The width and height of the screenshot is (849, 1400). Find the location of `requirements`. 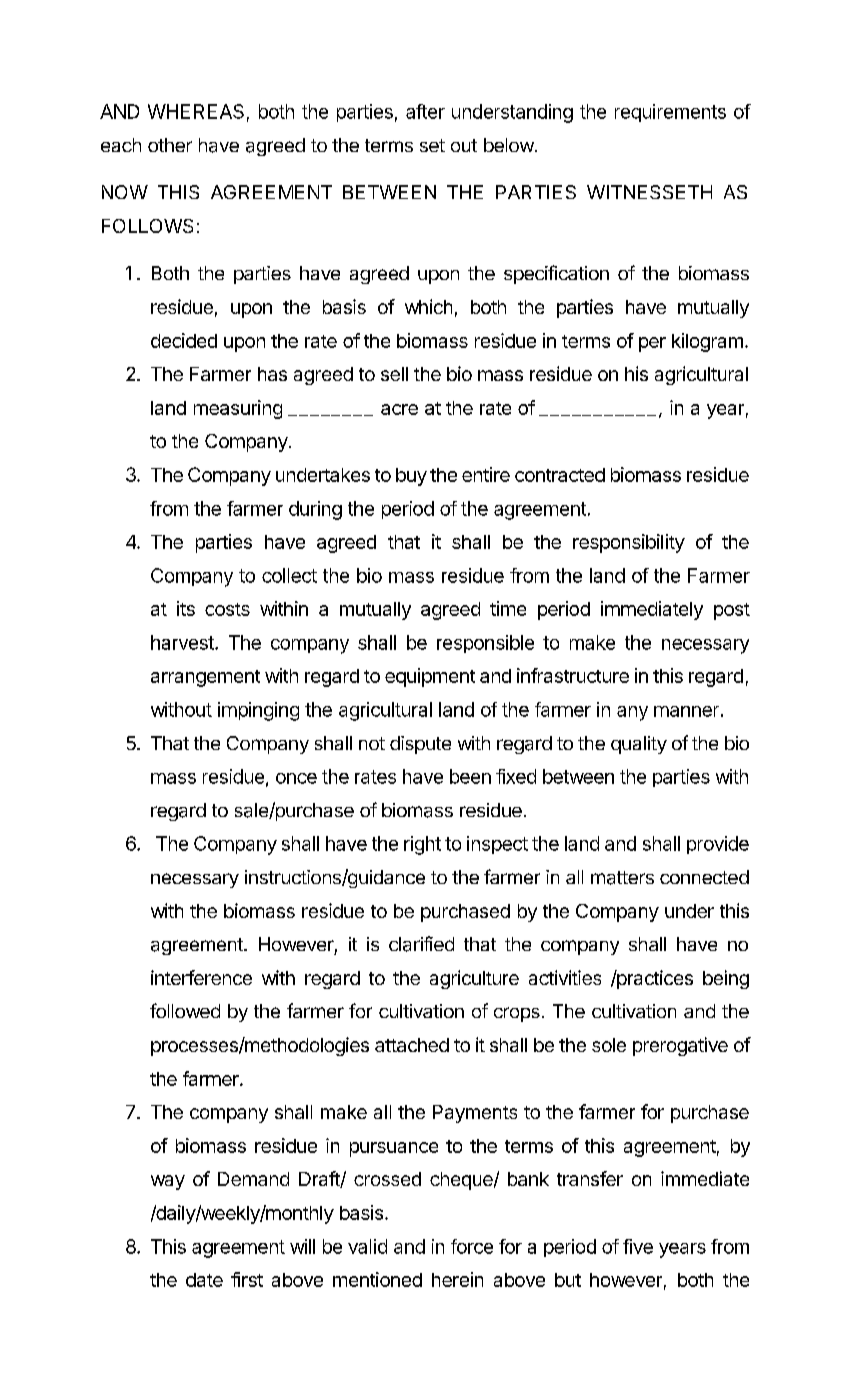

requirements is located at coordinates (670, 113).
